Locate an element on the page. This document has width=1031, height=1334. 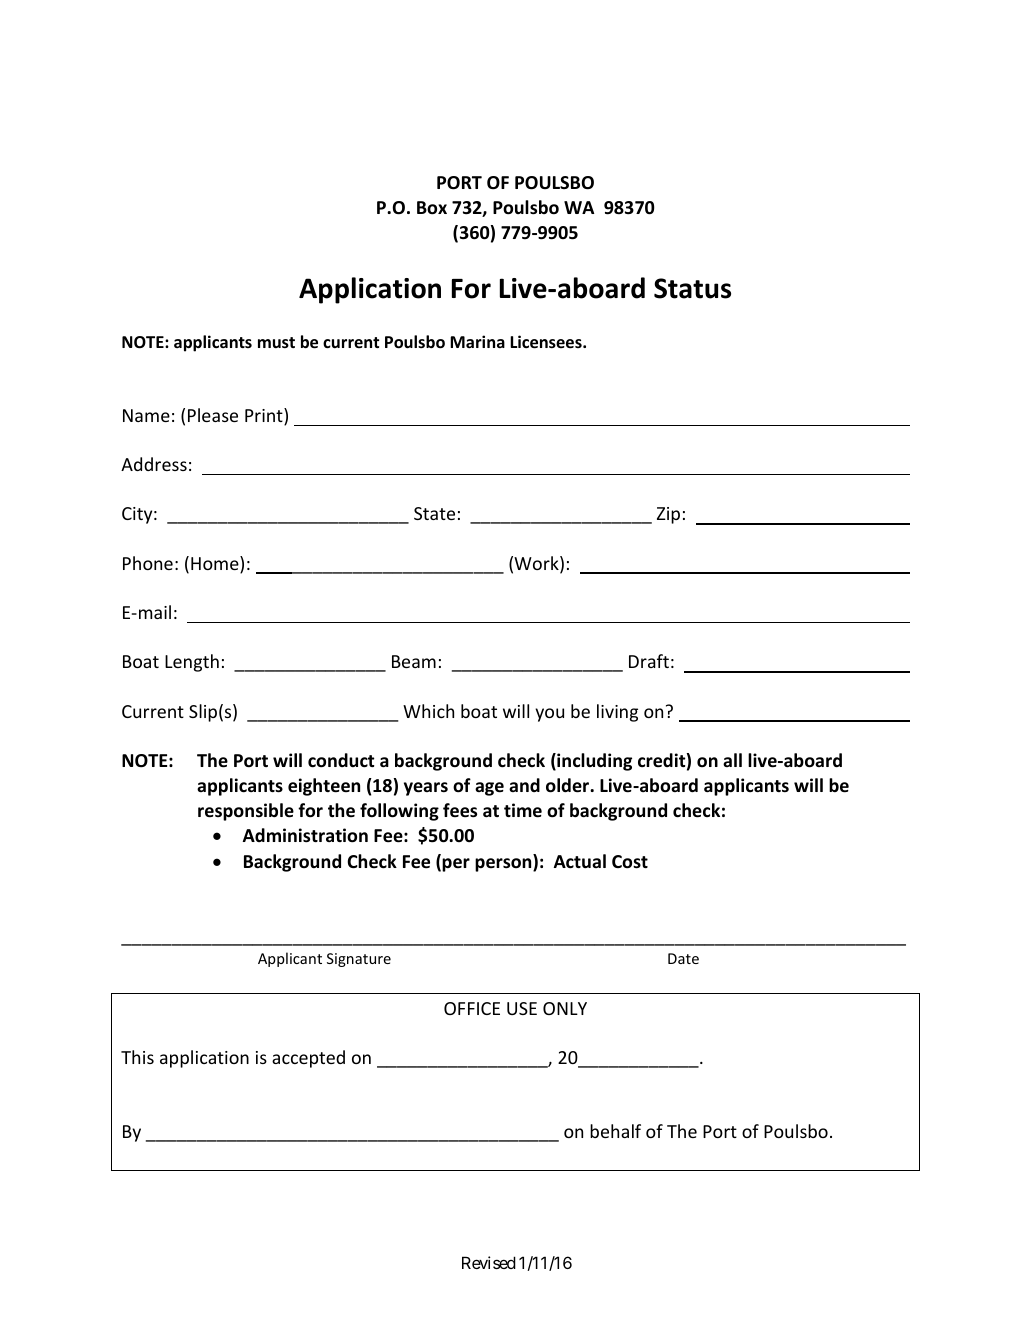
Box is located at coordinates (432, 208).
